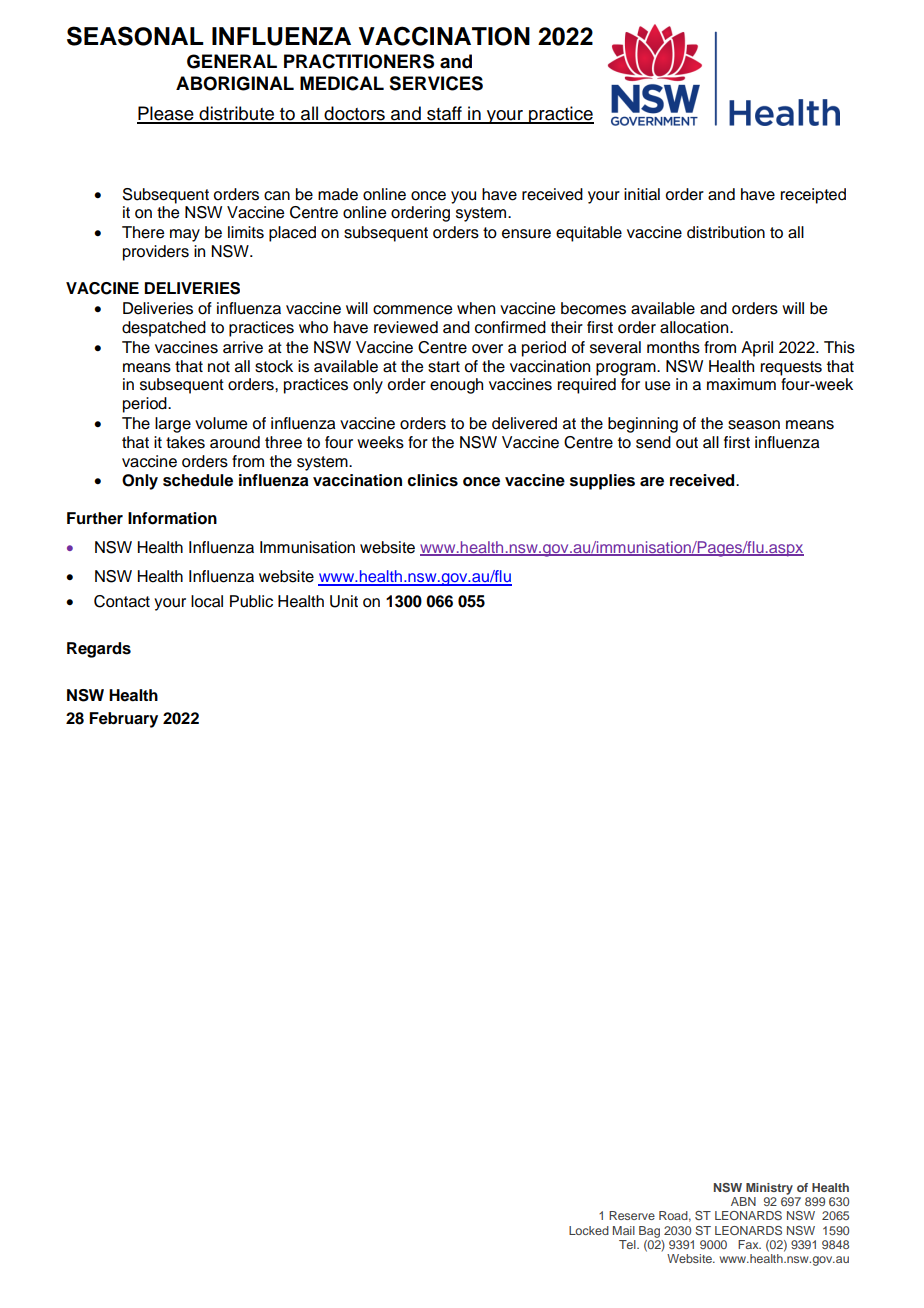  Describe the element at coordinates (456, 386) in the screenshot. I see `enough` at that location.
